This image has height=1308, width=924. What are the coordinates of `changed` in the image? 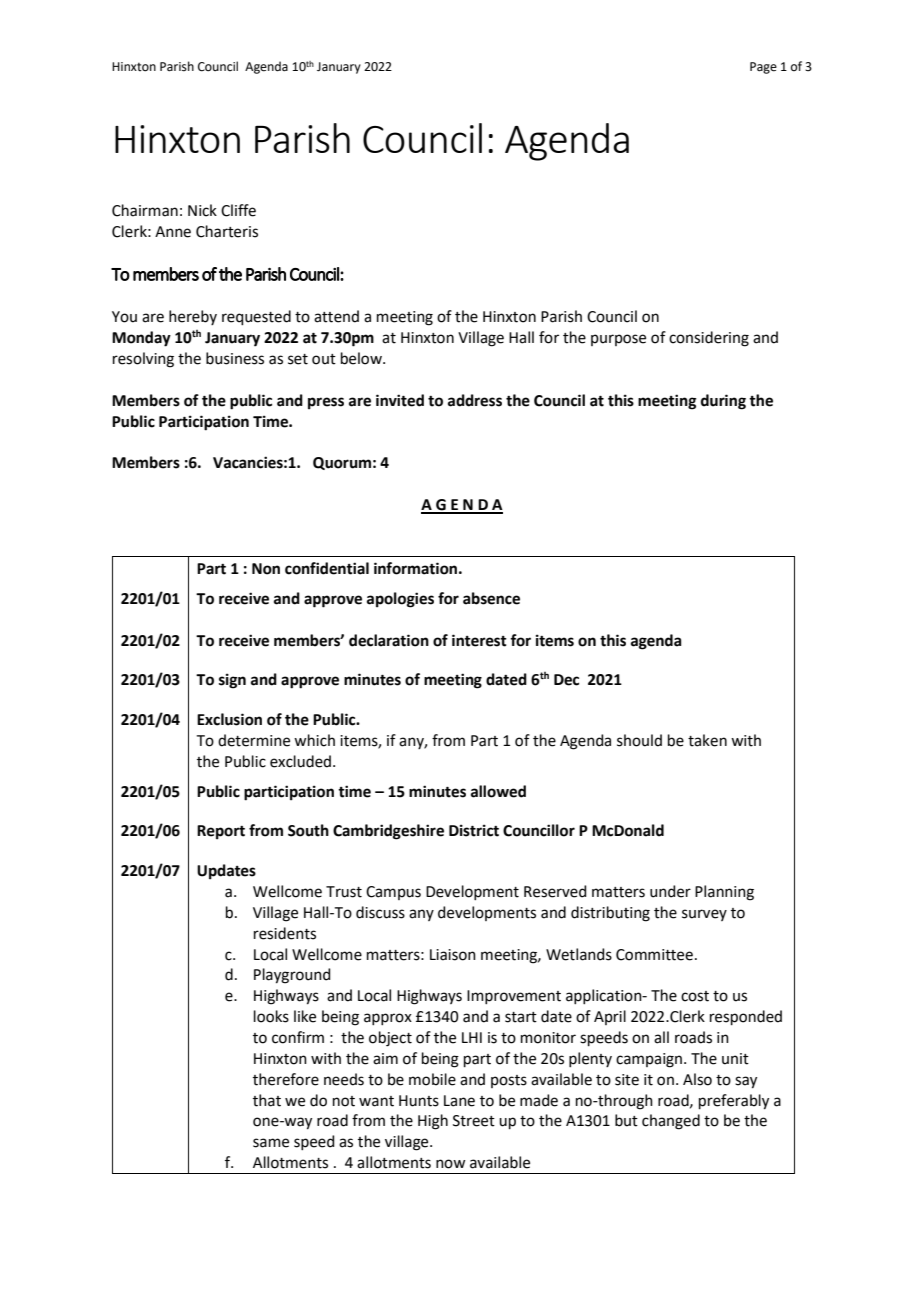 It's located at (671, 1122).
